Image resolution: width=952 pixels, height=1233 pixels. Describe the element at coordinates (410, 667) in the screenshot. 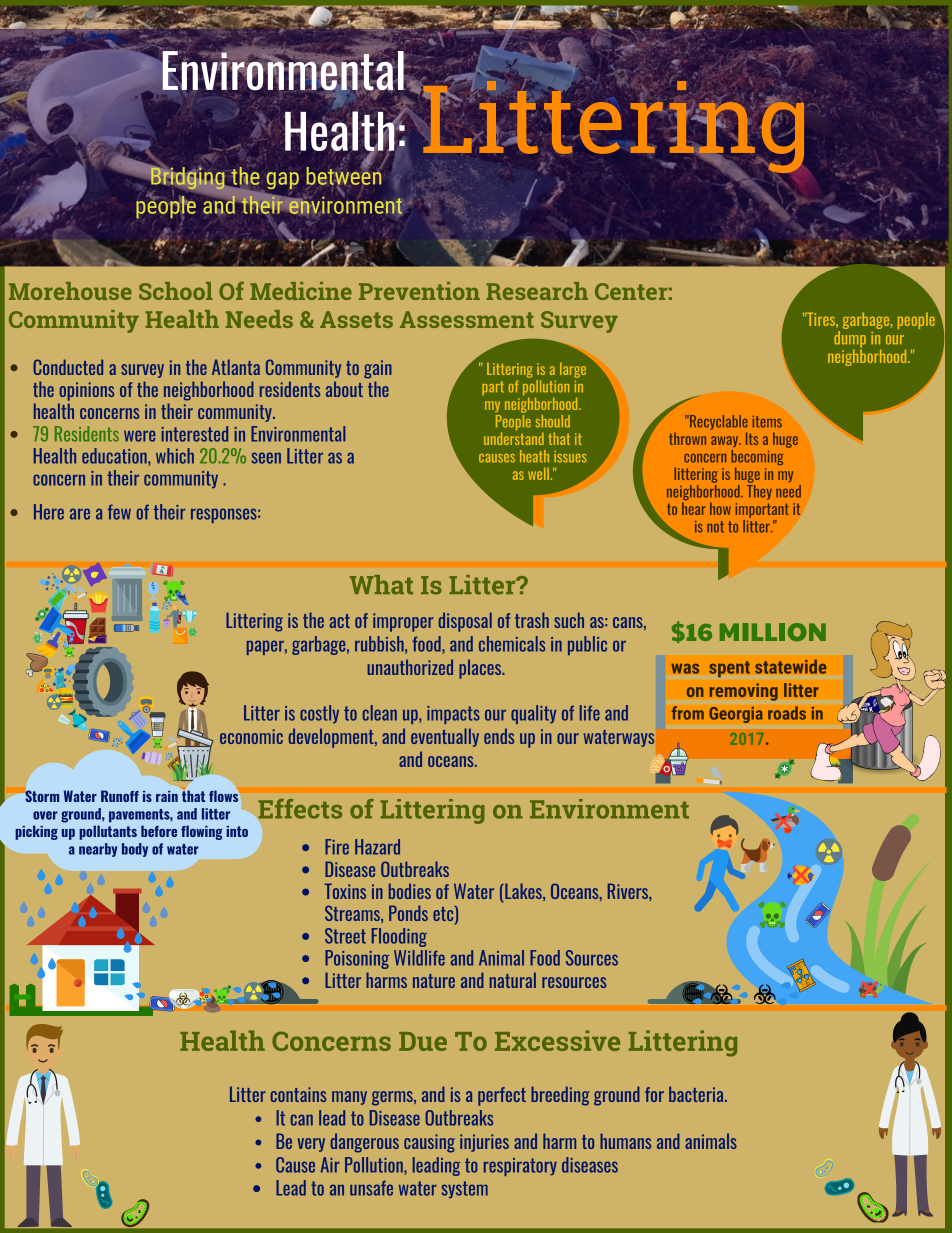

I see `unauthorized` at that location.
